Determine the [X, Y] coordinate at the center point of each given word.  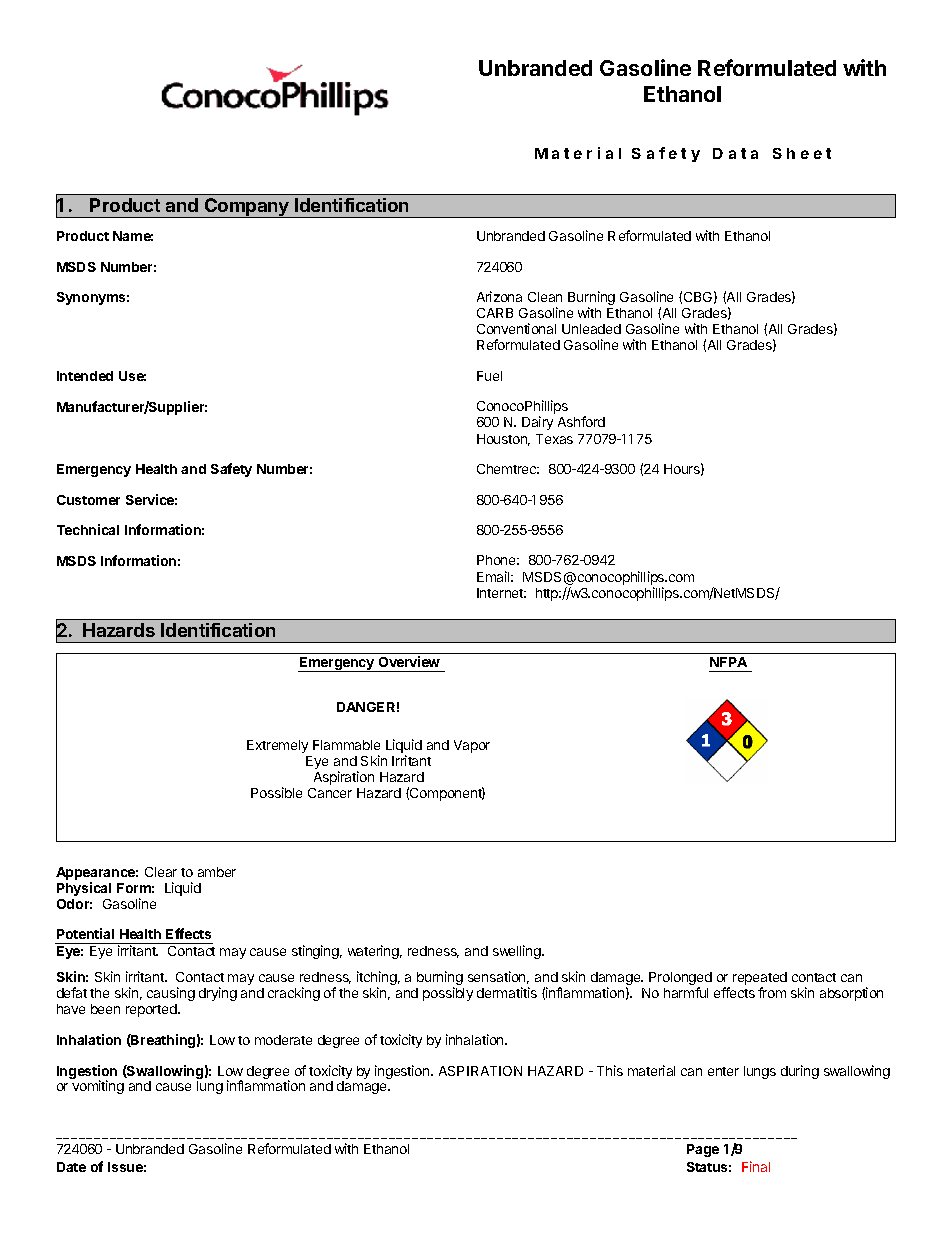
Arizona [499, 296]
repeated [760, 980]
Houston [503, 440]
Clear [161, 872]
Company [247, 208]
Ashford [581, 421]
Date [71, 1167]
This [610, 1070]
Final [756, 1166]
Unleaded [591, 329]
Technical [88, 529]
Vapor [472, 746]
